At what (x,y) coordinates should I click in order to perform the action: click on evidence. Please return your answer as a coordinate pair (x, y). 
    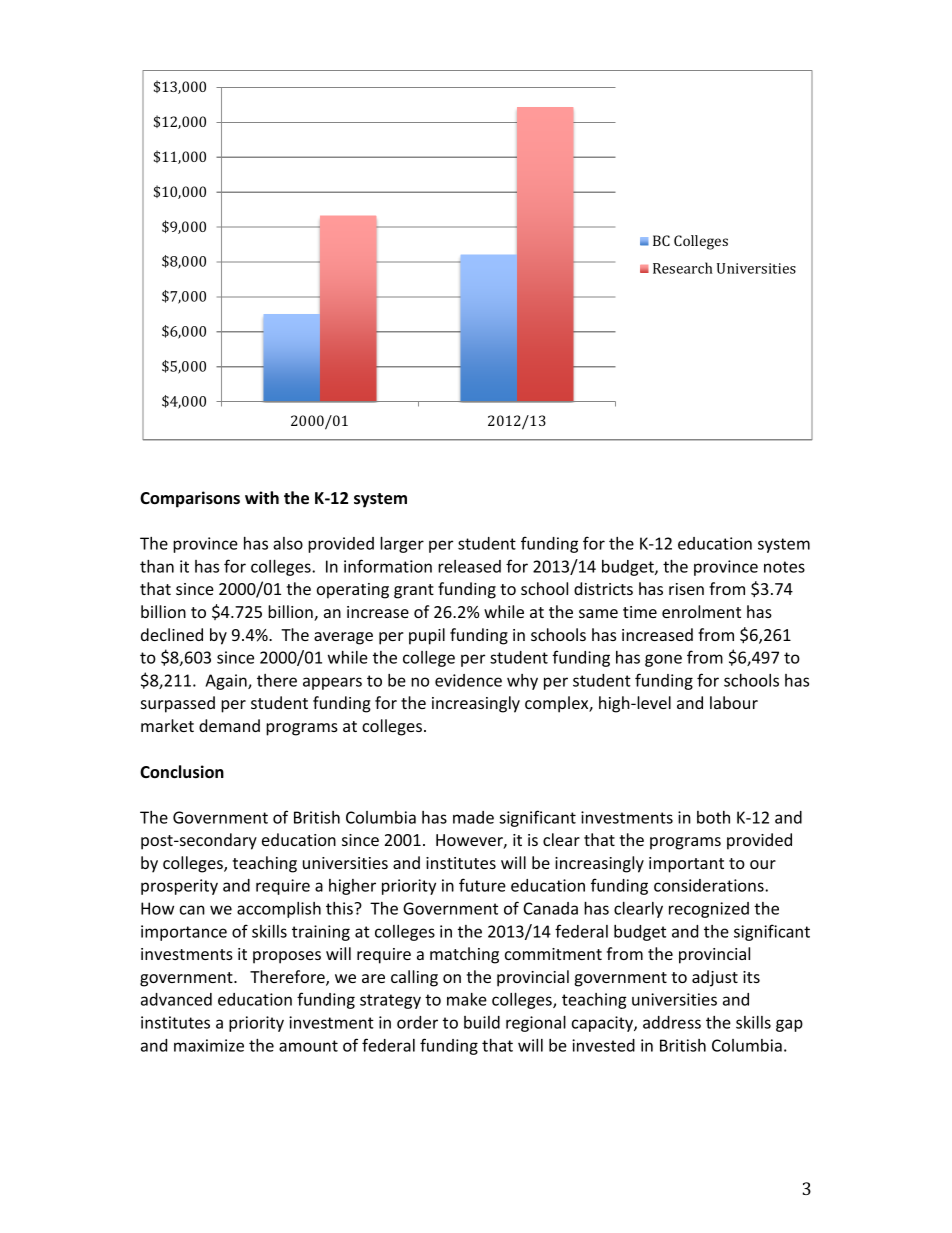
    Looking at the image, I should click on (468, 680).
